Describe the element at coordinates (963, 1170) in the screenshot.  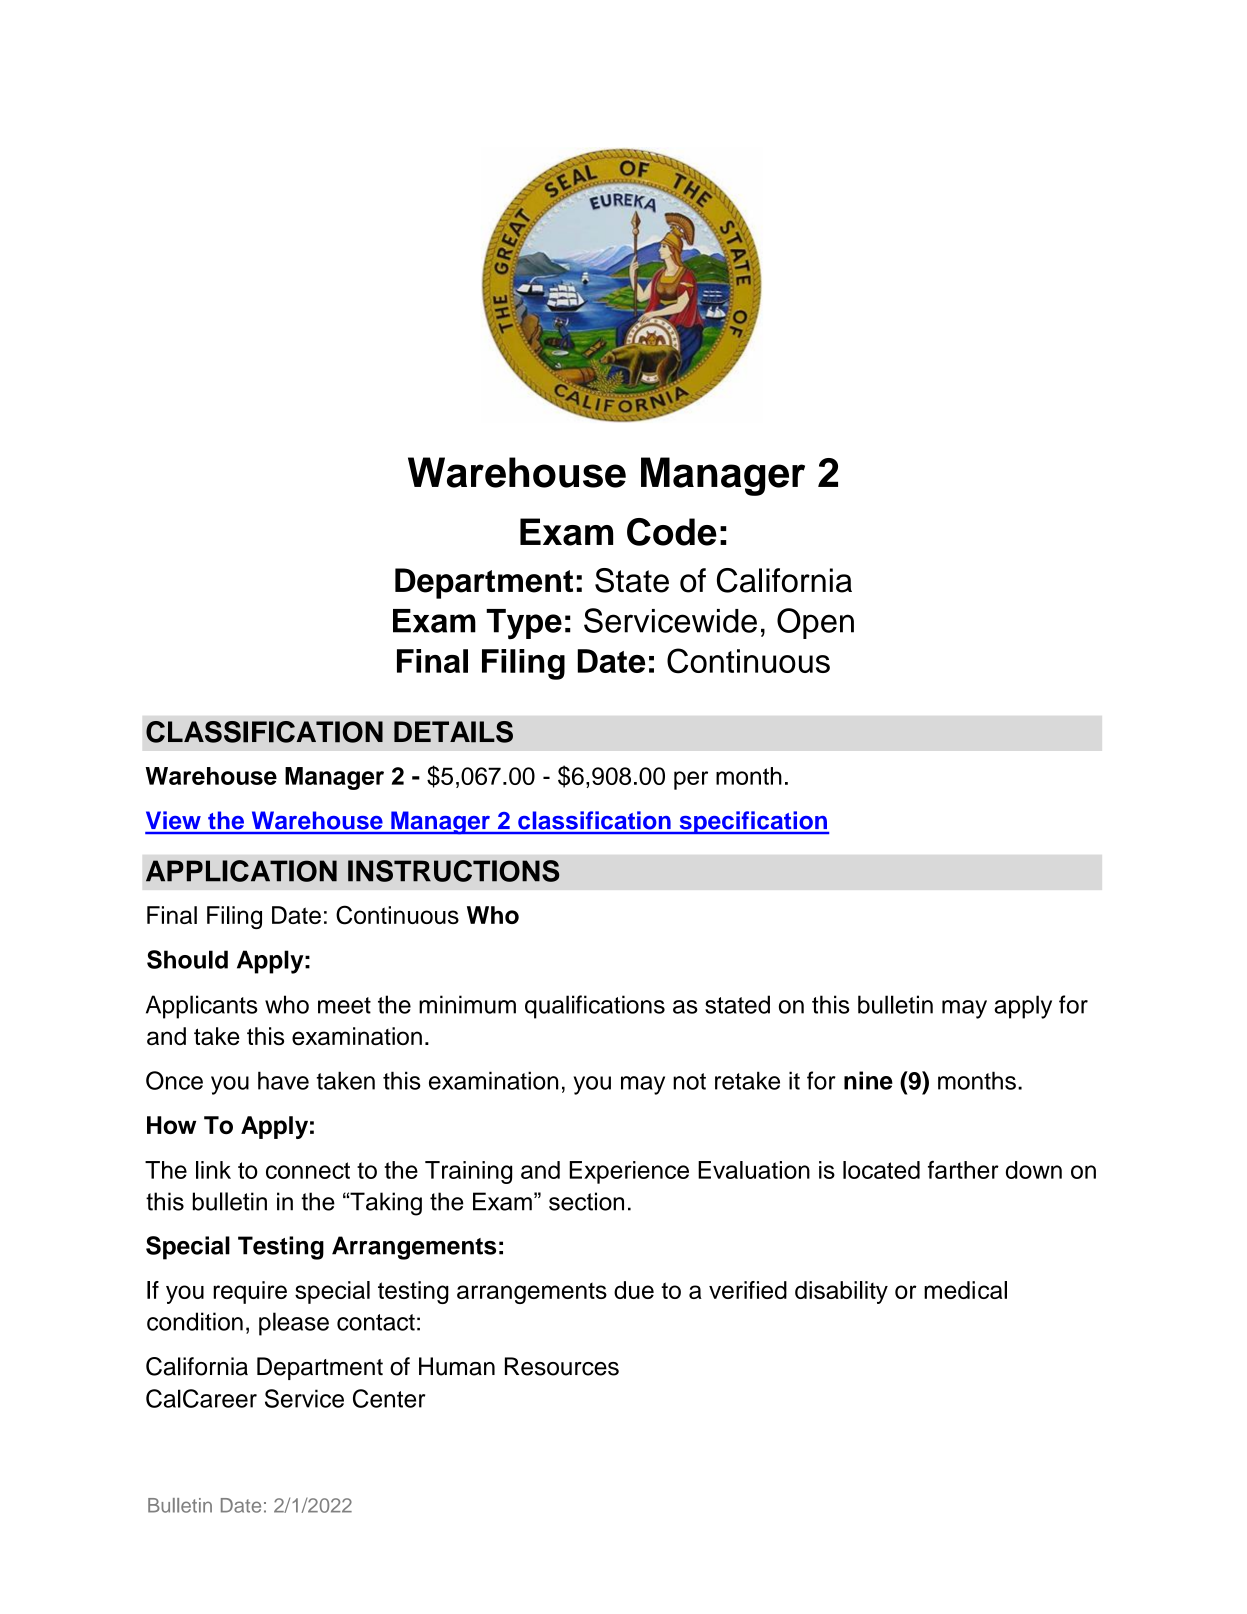
I see `farther` at that location.
